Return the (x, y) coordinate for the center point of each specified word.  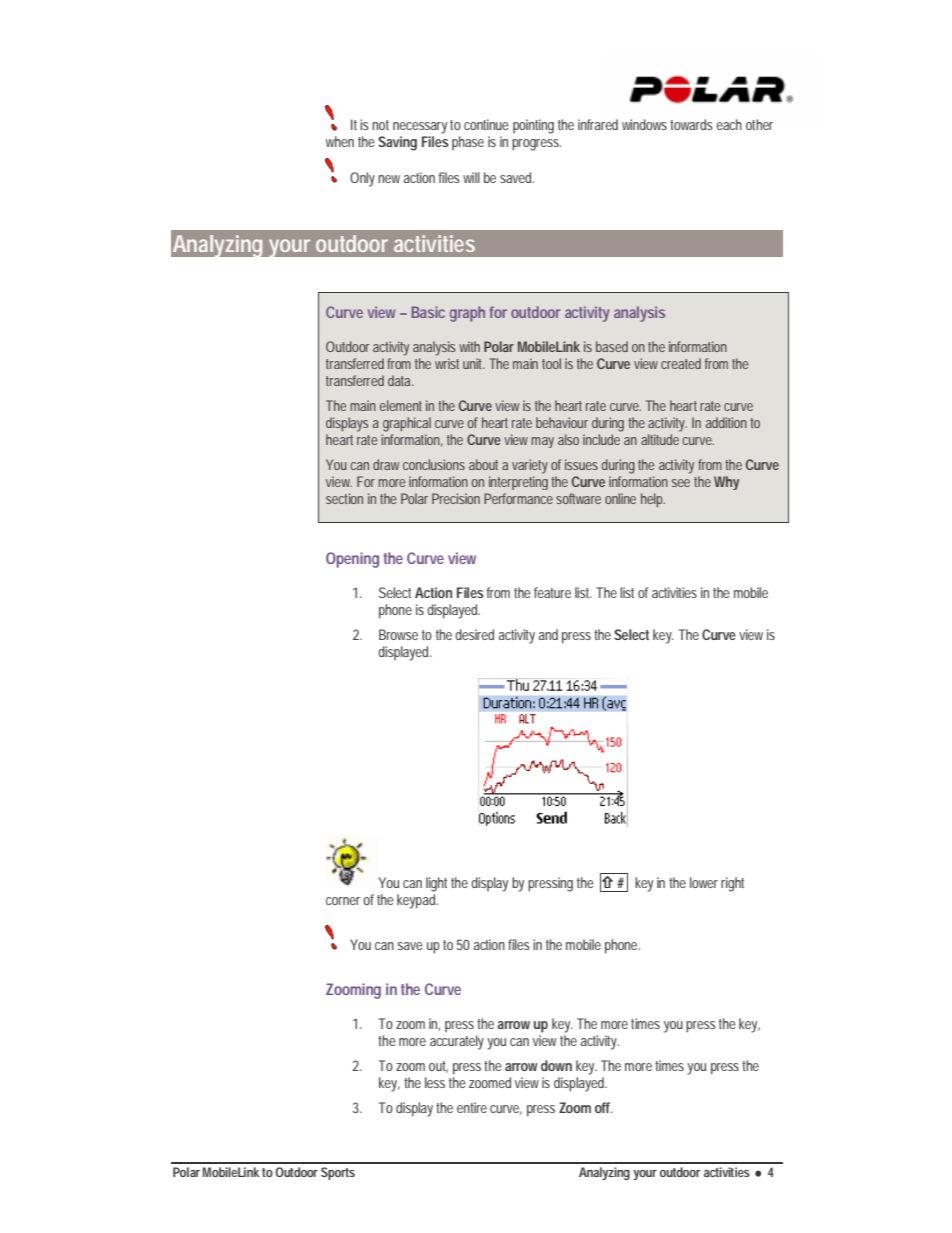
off (604, 1107)
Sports (338, 1173)
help (653, 500)
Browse (398, 634)
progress (536, 145)
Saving (397, 143)
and (548, 634)
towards (691, 124)
